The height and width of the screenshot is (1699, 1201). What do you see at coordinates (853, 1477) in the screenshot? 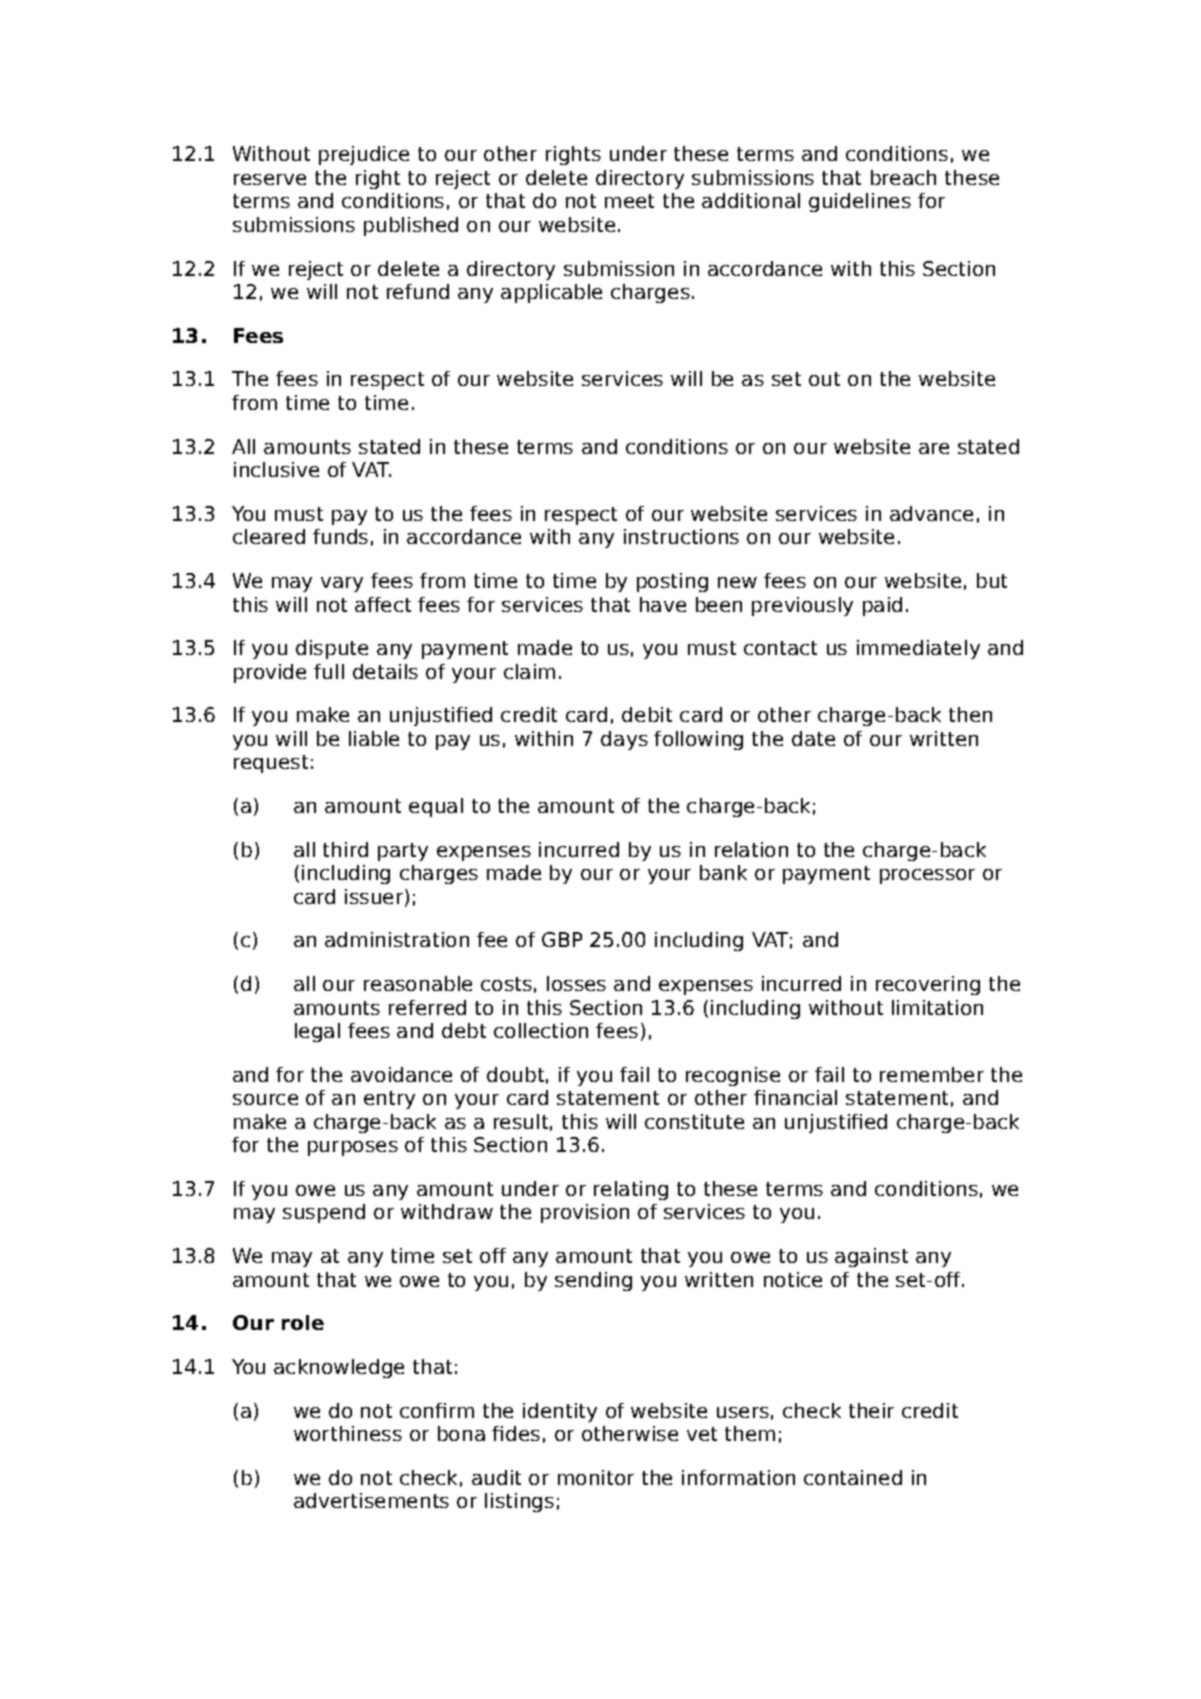
I see `contained` at bounding box center [853, 1477].
